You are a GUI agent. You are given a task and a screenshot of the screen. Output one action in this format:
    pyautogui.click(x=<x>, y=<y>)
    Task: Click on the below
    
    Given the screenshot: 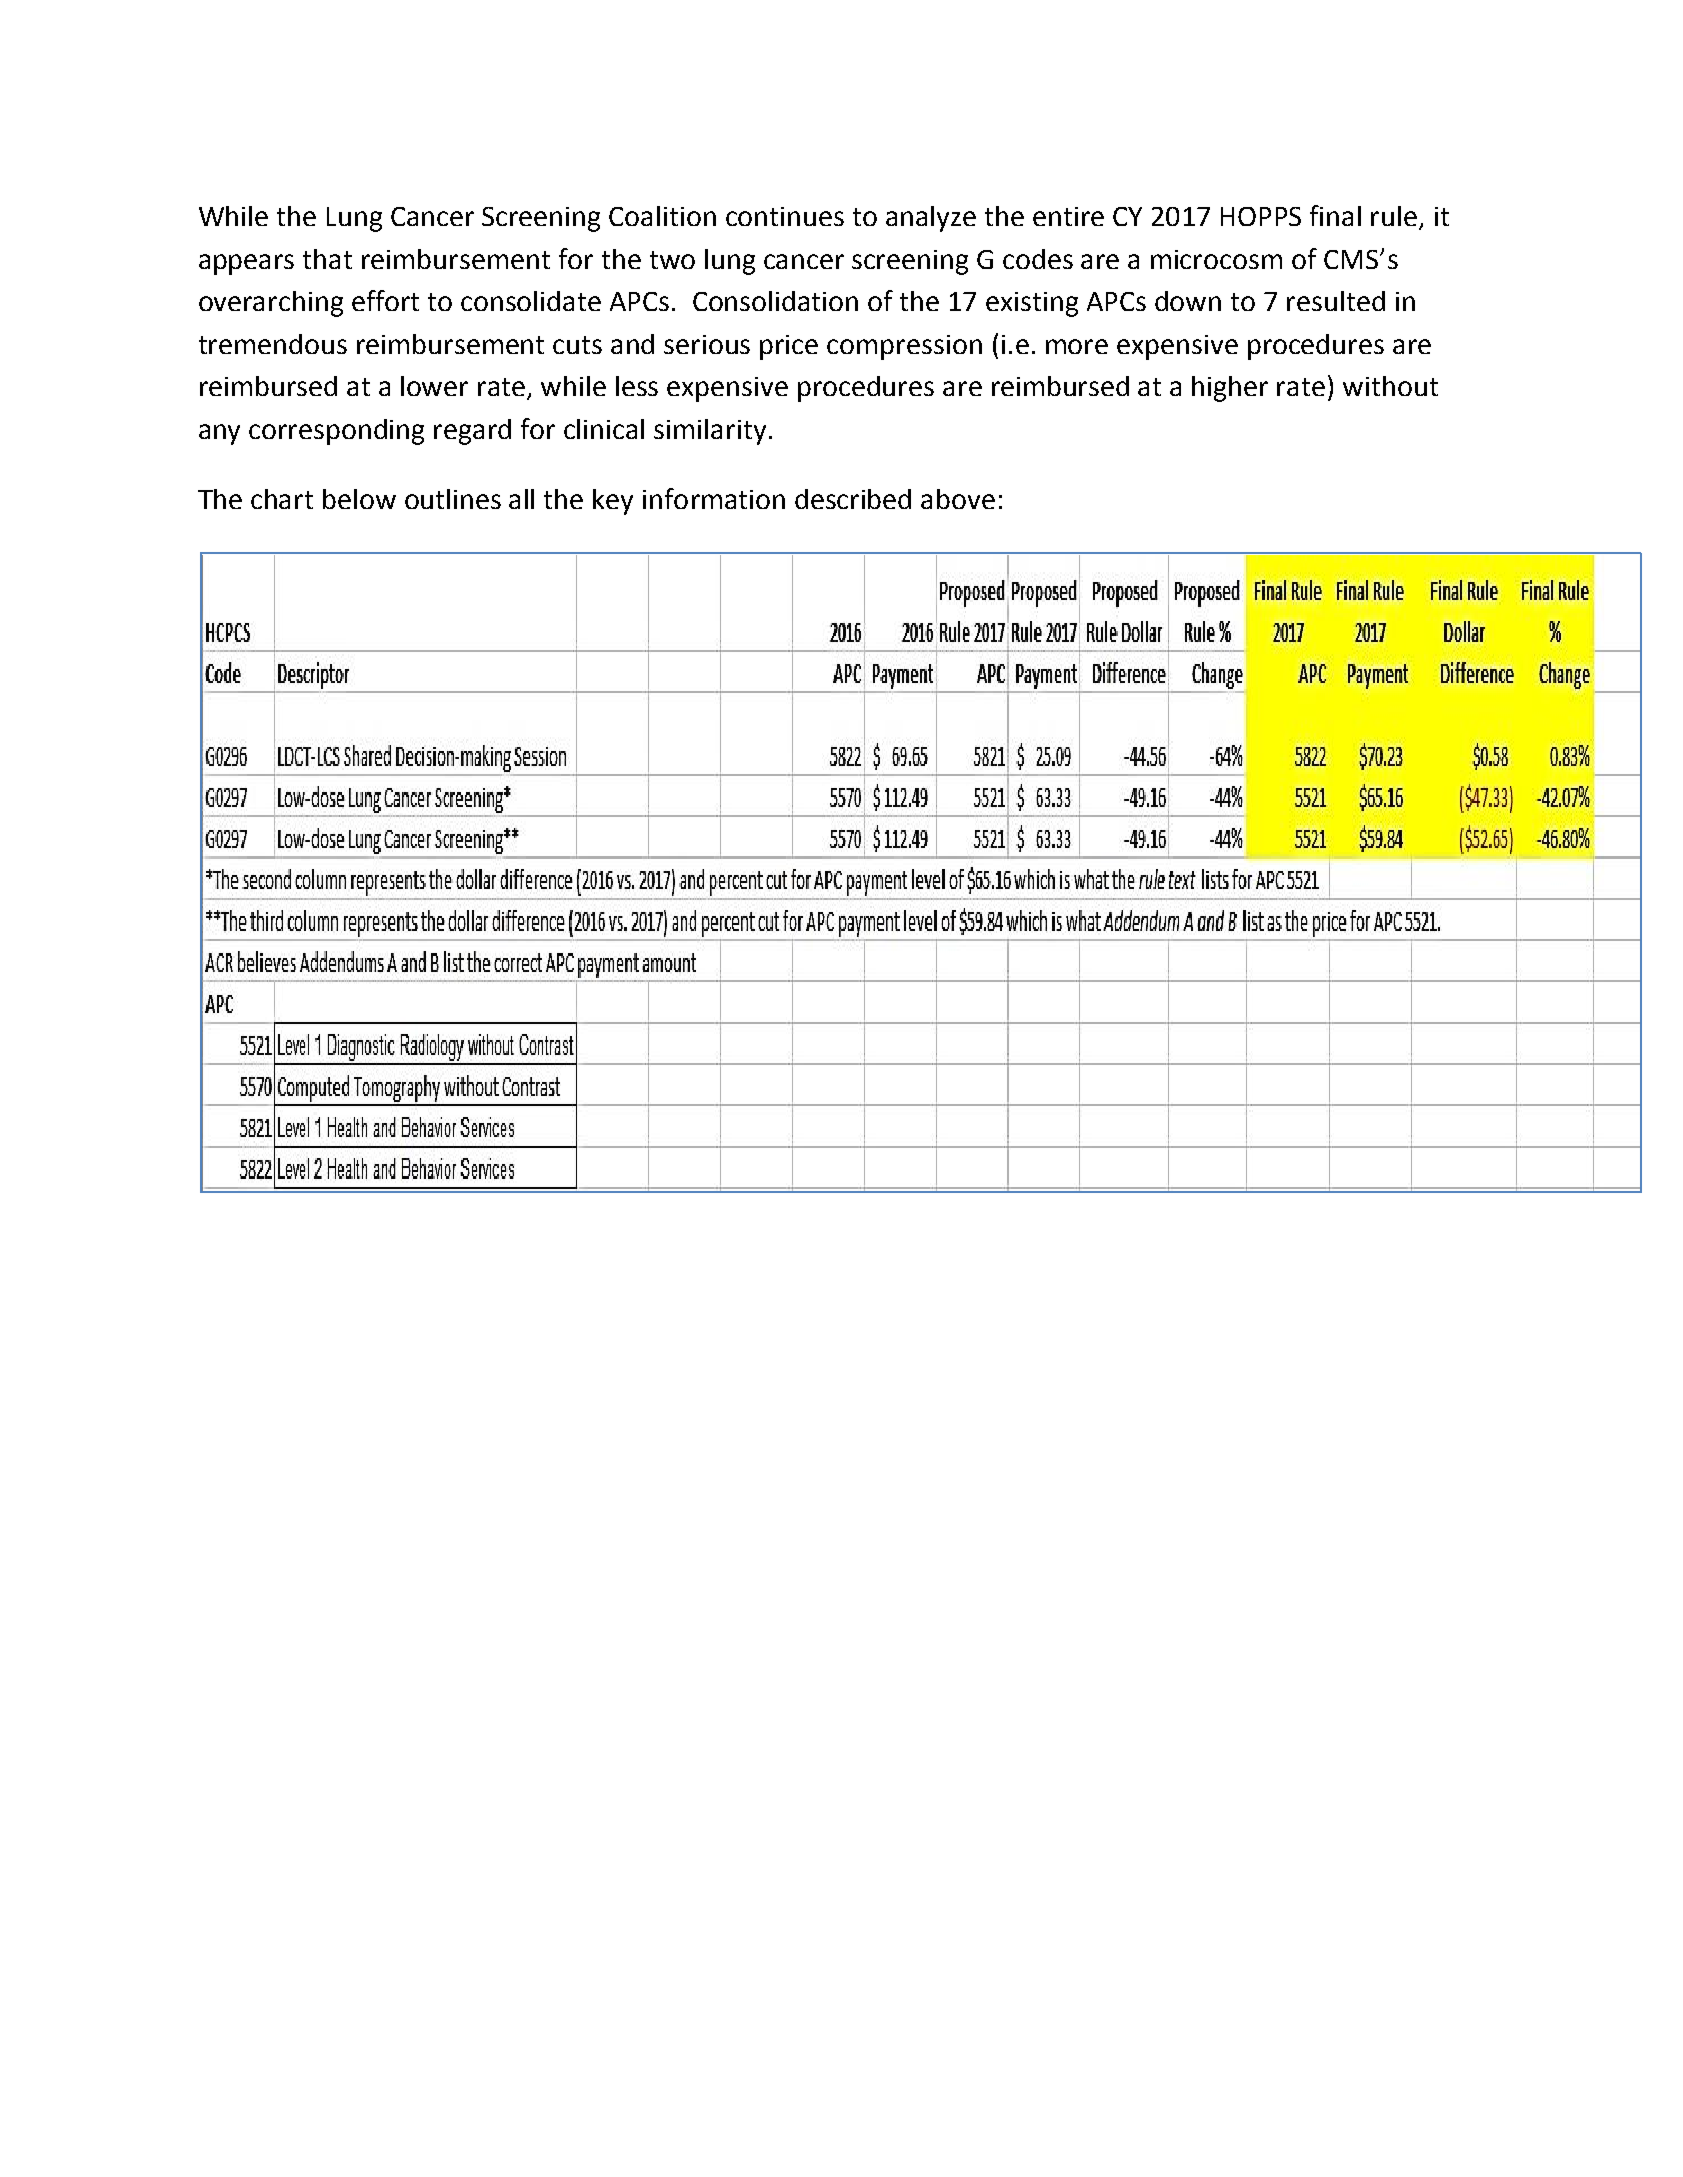 What is the action you would take?
    pyautogui.click(x=359, y=499)
